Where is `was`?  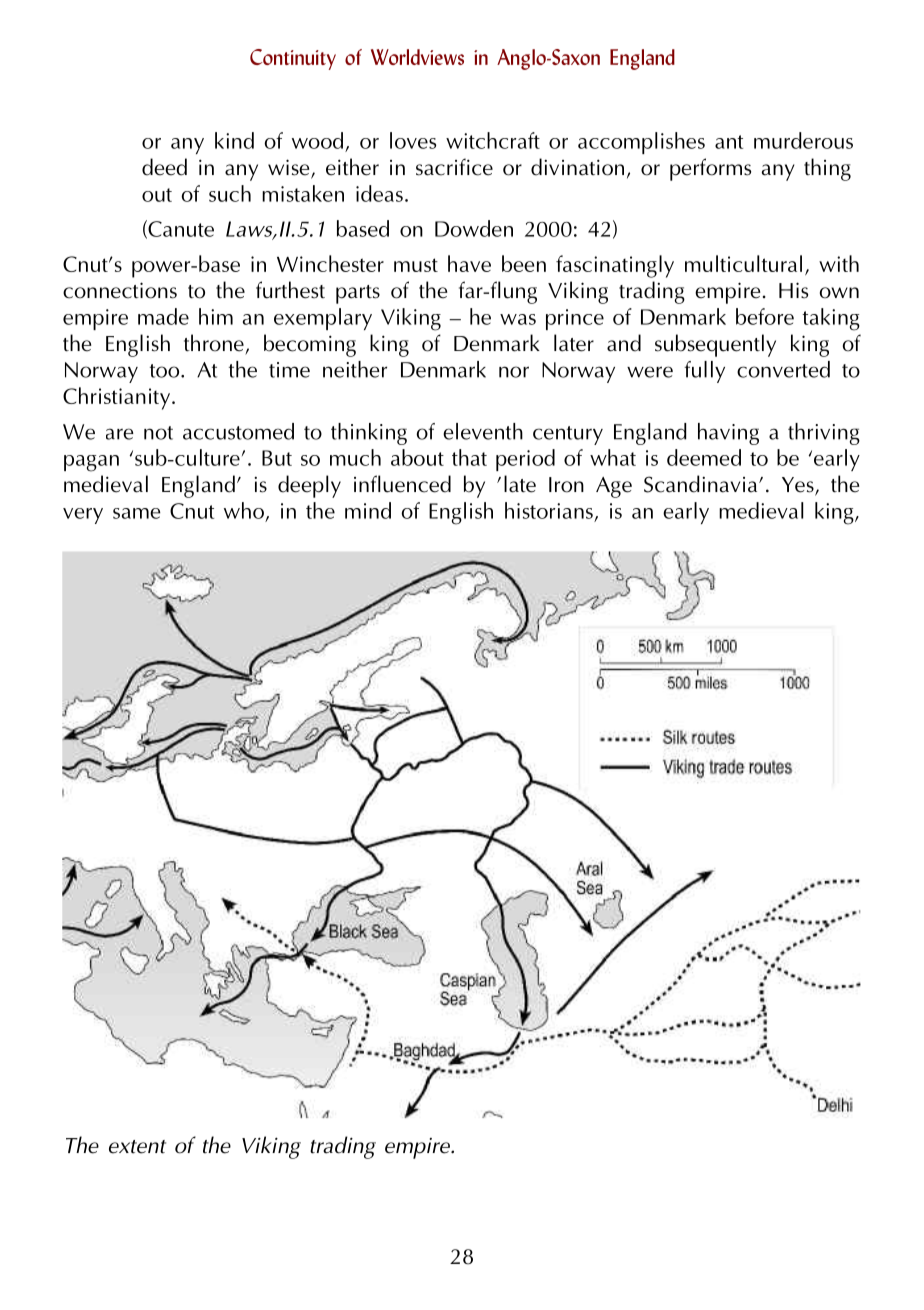
was is located at coordinates (518, 319).
